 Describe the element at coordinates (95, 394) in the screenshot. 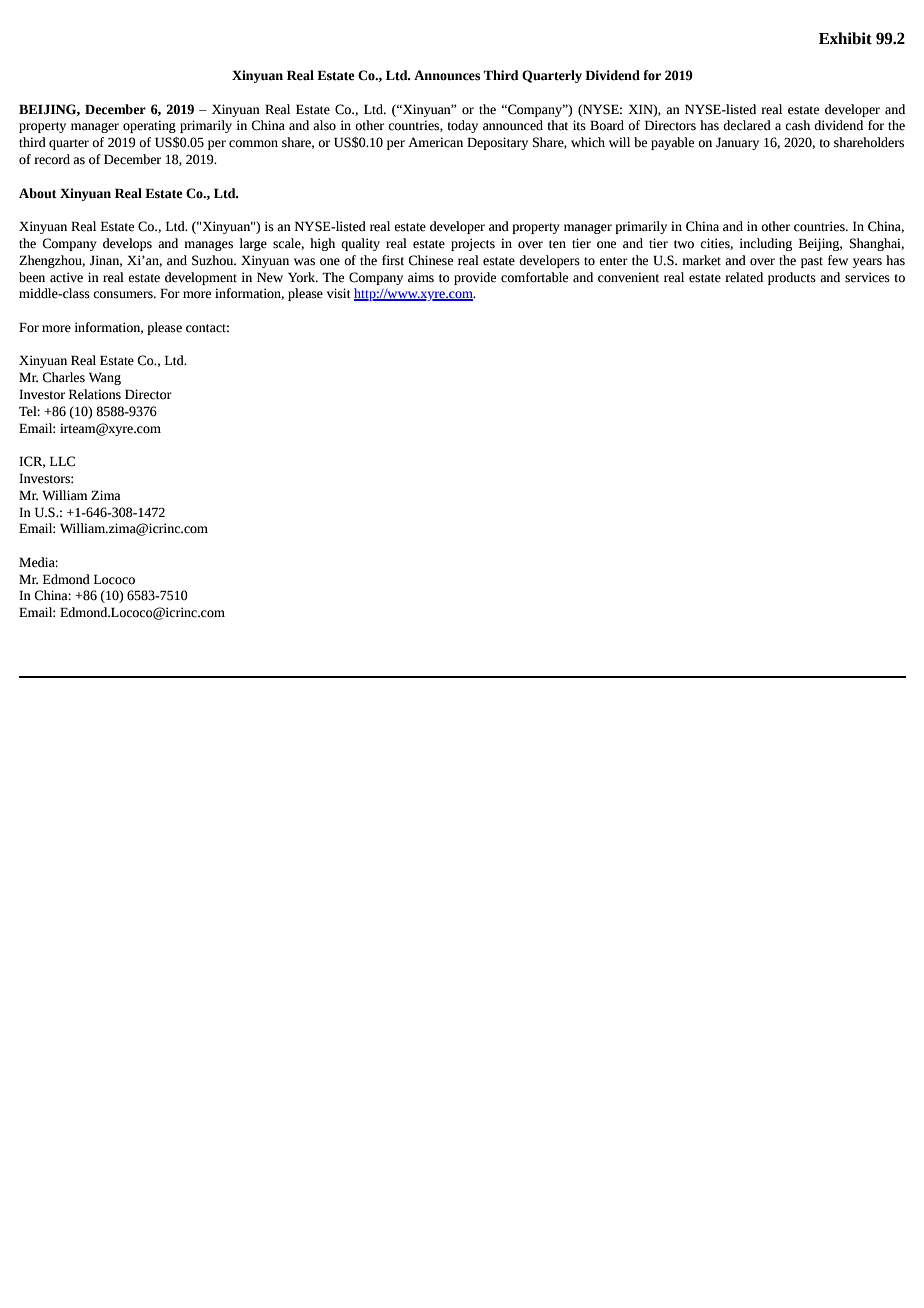

I see `Relations` at that location.
